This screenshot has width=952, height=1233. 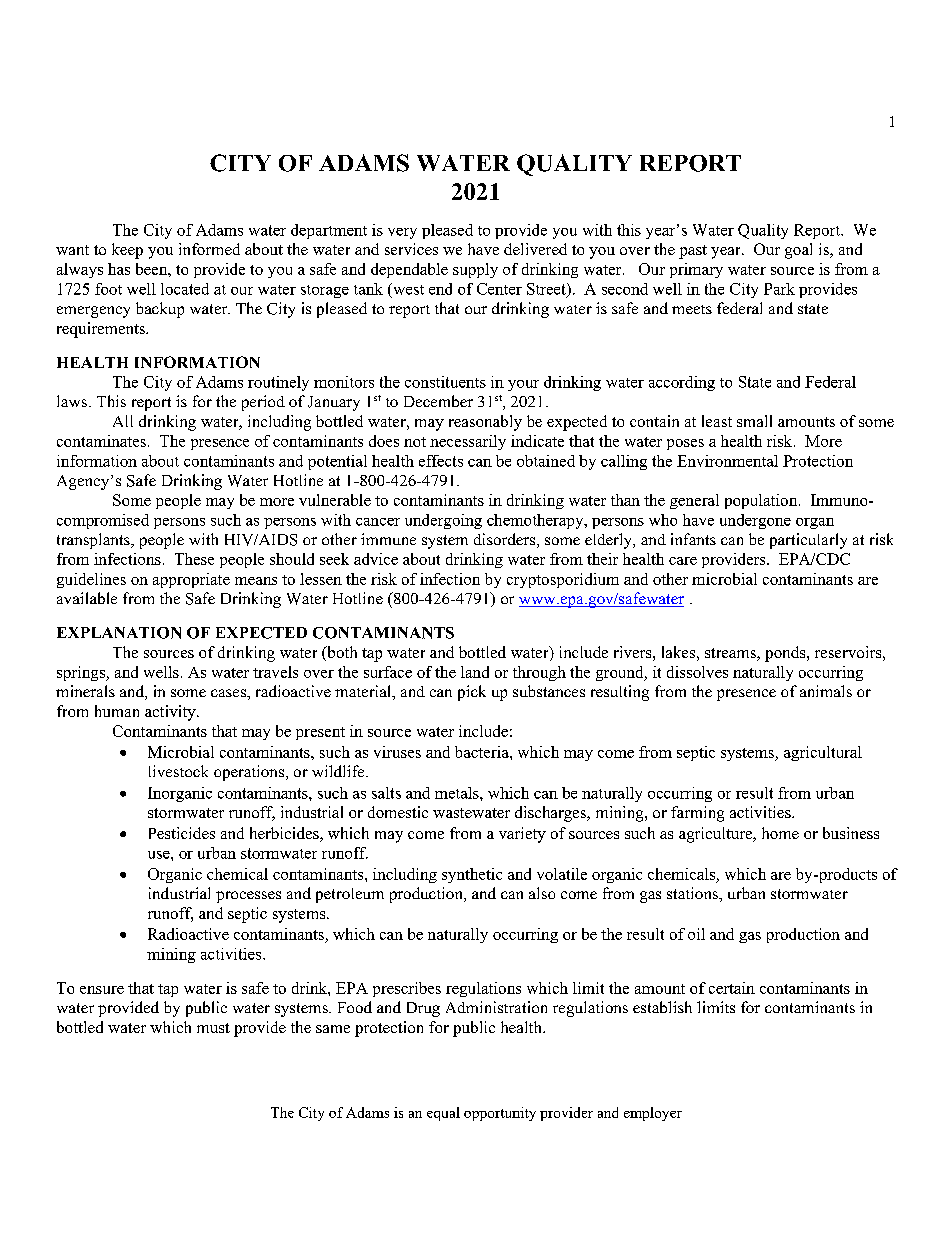 I want to click on equal, so click(x=443, y=1114).
